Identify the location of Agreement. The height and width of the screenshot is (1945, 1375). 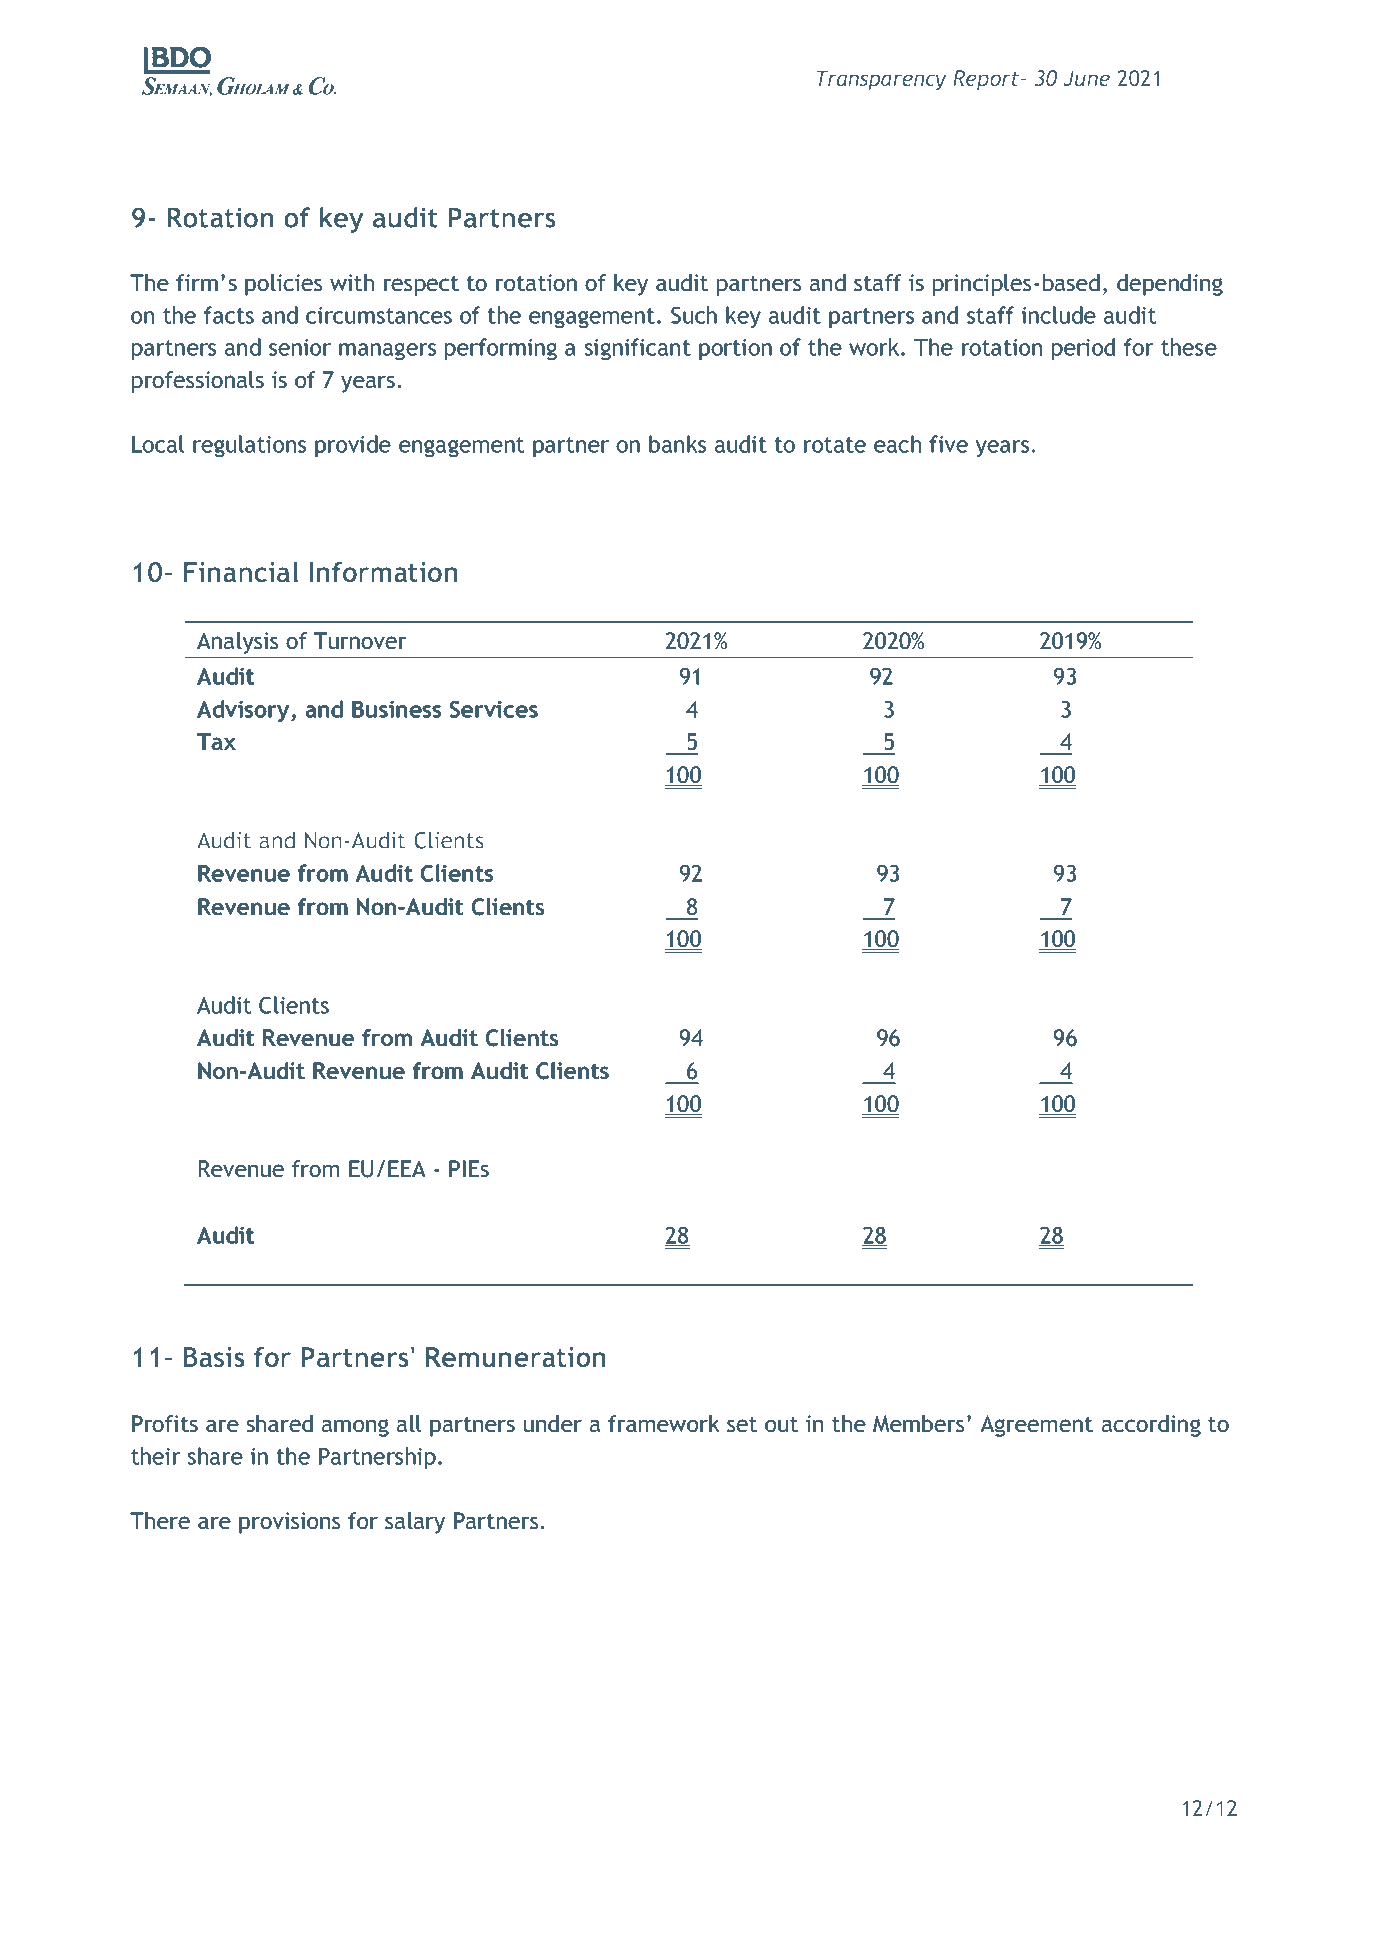
(1037, 1426).
